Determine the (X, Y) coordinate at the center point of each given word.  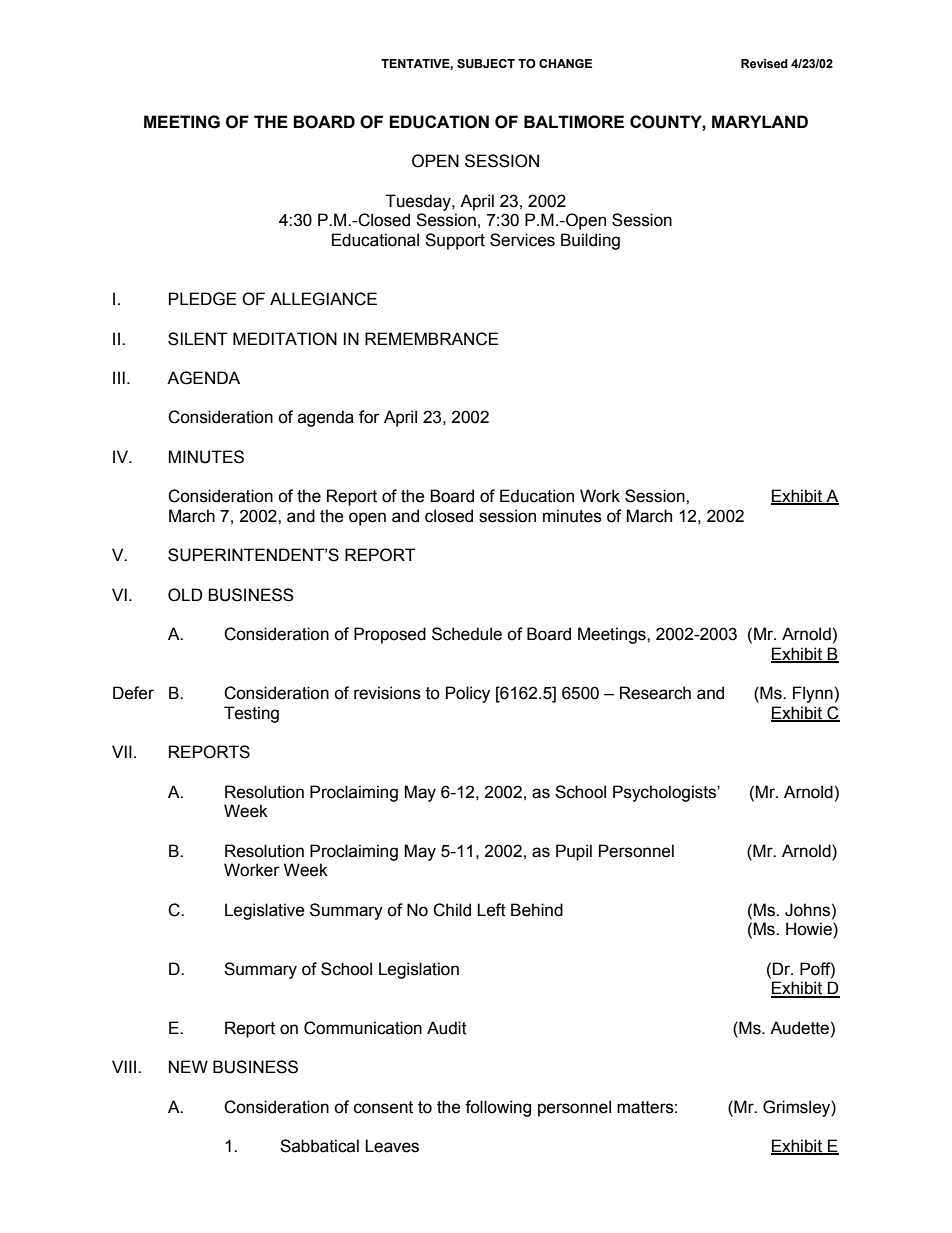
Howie (810, 930)
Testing (251, 714)
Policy (468, 694)
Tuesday (419, 202)
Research (655, 693)
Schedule (467, 634)
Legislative (264, 911)
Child (452, 910)
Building (590, 241)
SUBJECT (486, 64)
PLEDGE (203, 299)
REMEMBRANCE (432, 339)
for (369, 417)
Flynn (813, 694)
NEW (188, 1066)
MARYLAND (760, 121)
